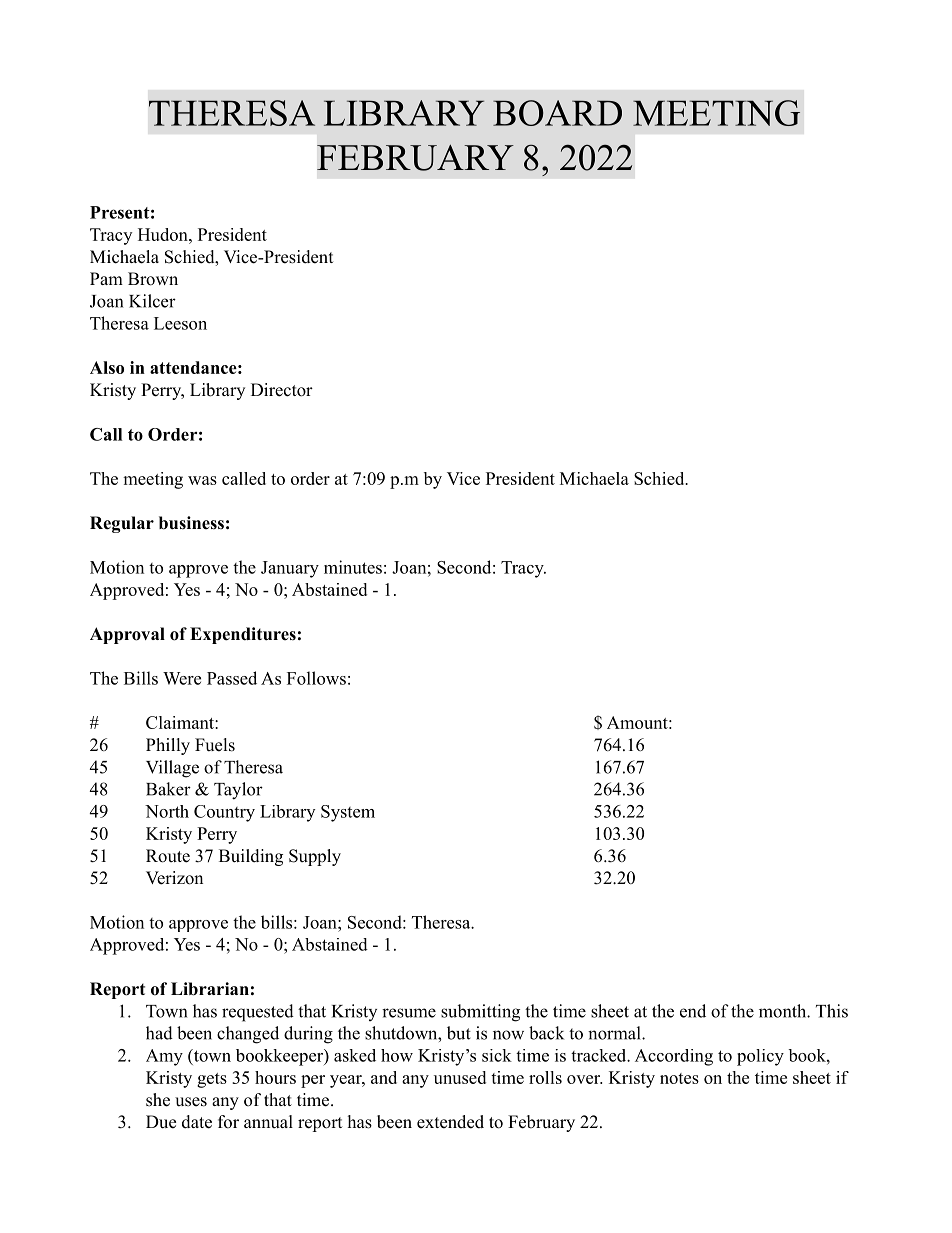 The width and height of the screenshot is (952, 1233). I want to click on was, so click(202, 480).
